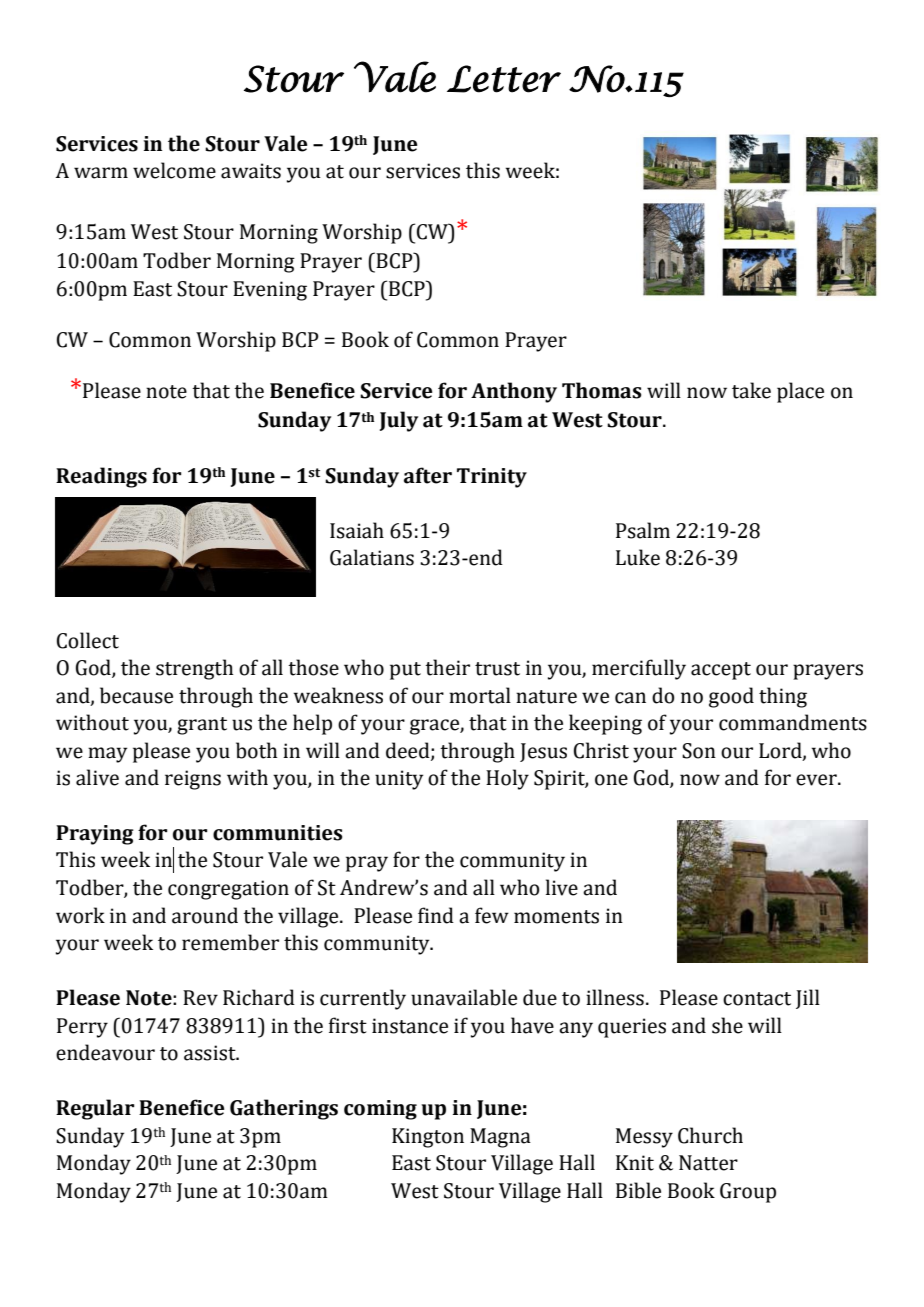 Image resolution: width=924 pixels, height=1307 pixels. Describe the element at coordinates (514, 392) in the image. I see `Anthony` at that location.
